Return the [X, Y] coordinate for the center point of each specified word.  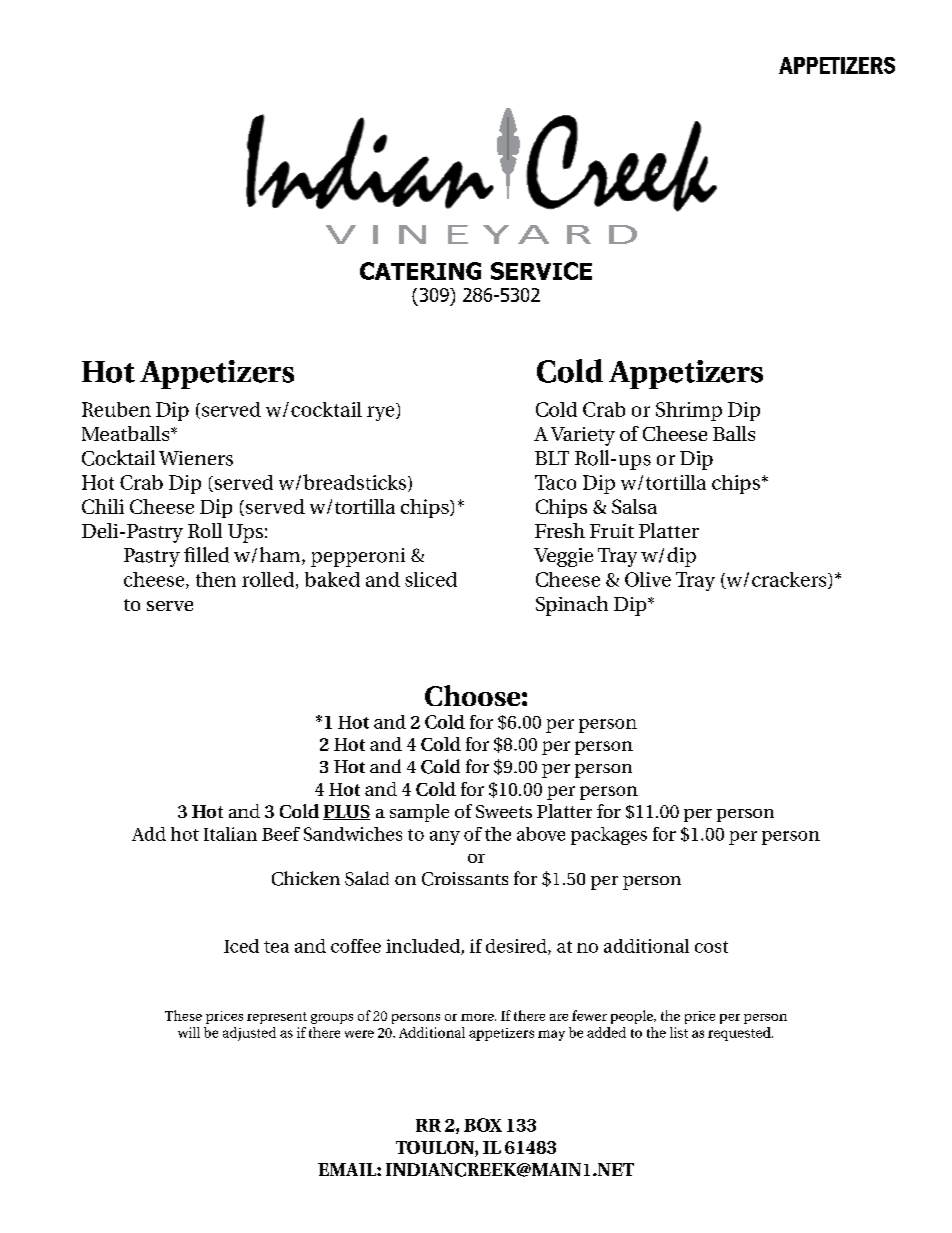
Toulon [436, 1149]
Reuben [116, 409]
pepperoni [358, 557]
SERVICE [541, 271]
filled [206, 555]
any [445, 838]
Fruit [612, 531]
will [189, 1032]
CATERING [420, 271]
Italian [230, 834]
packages [609, 836]
